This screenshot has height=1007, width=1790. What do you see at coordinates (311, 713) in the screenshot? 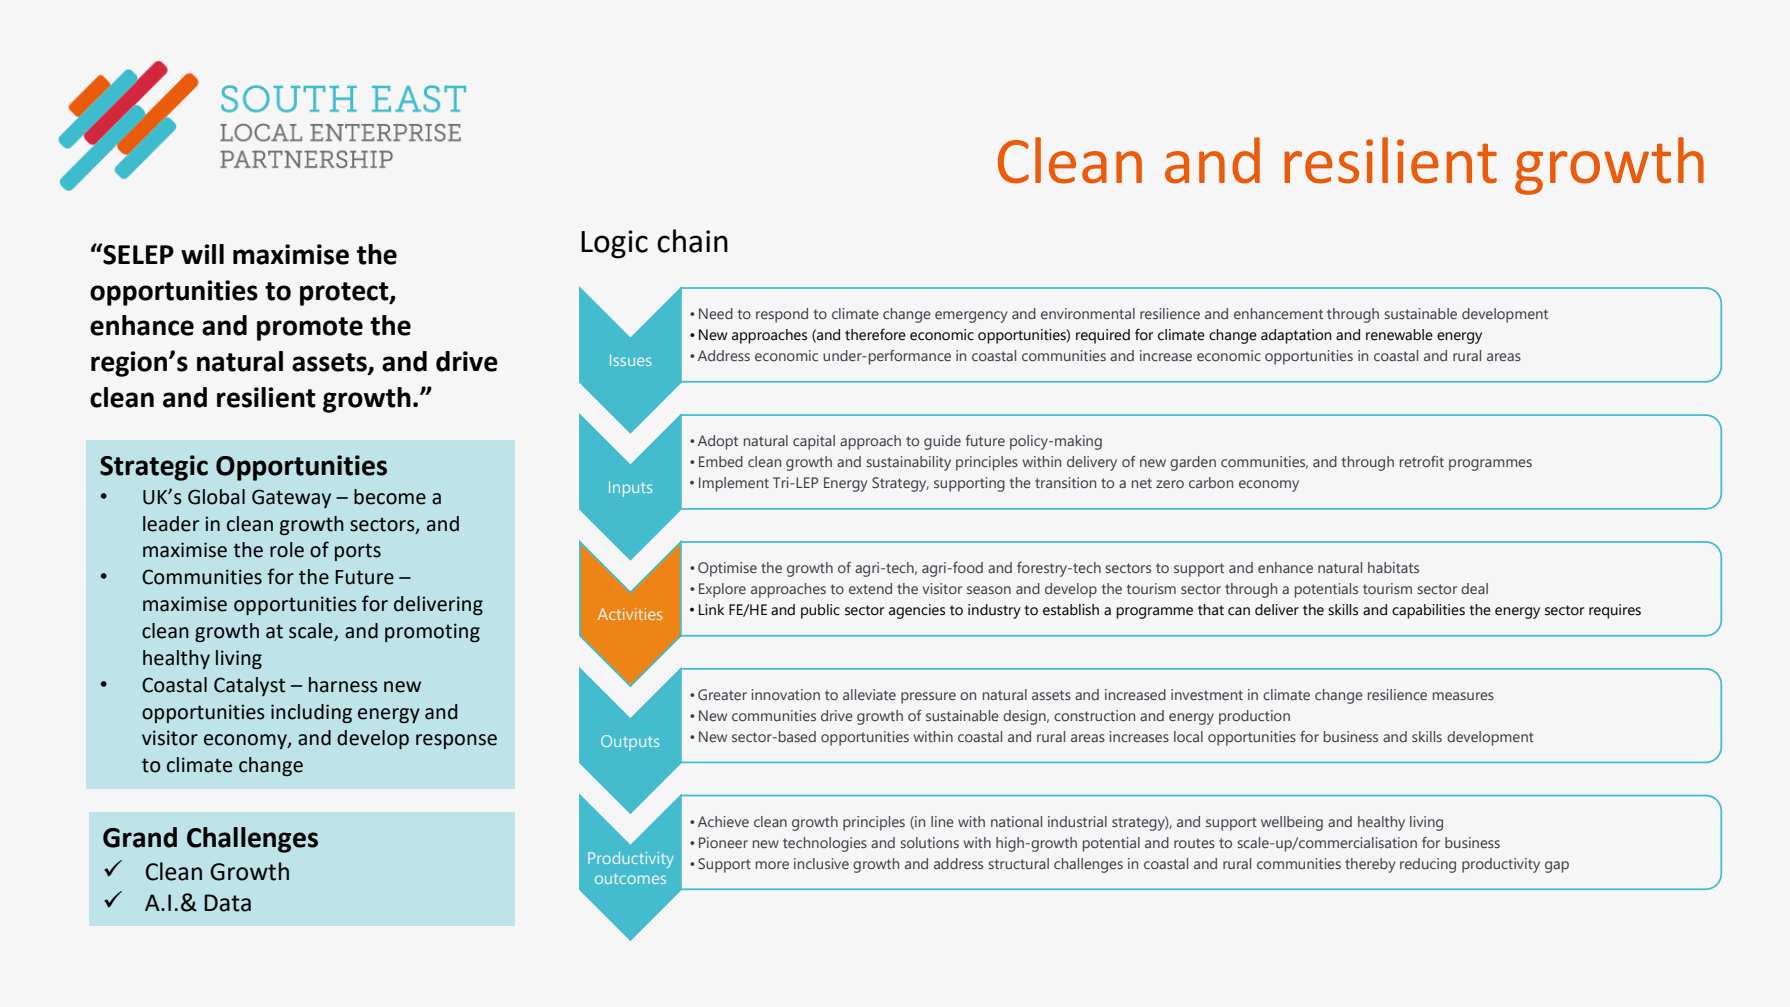
I see `including` at bounding box center [311, 713].
